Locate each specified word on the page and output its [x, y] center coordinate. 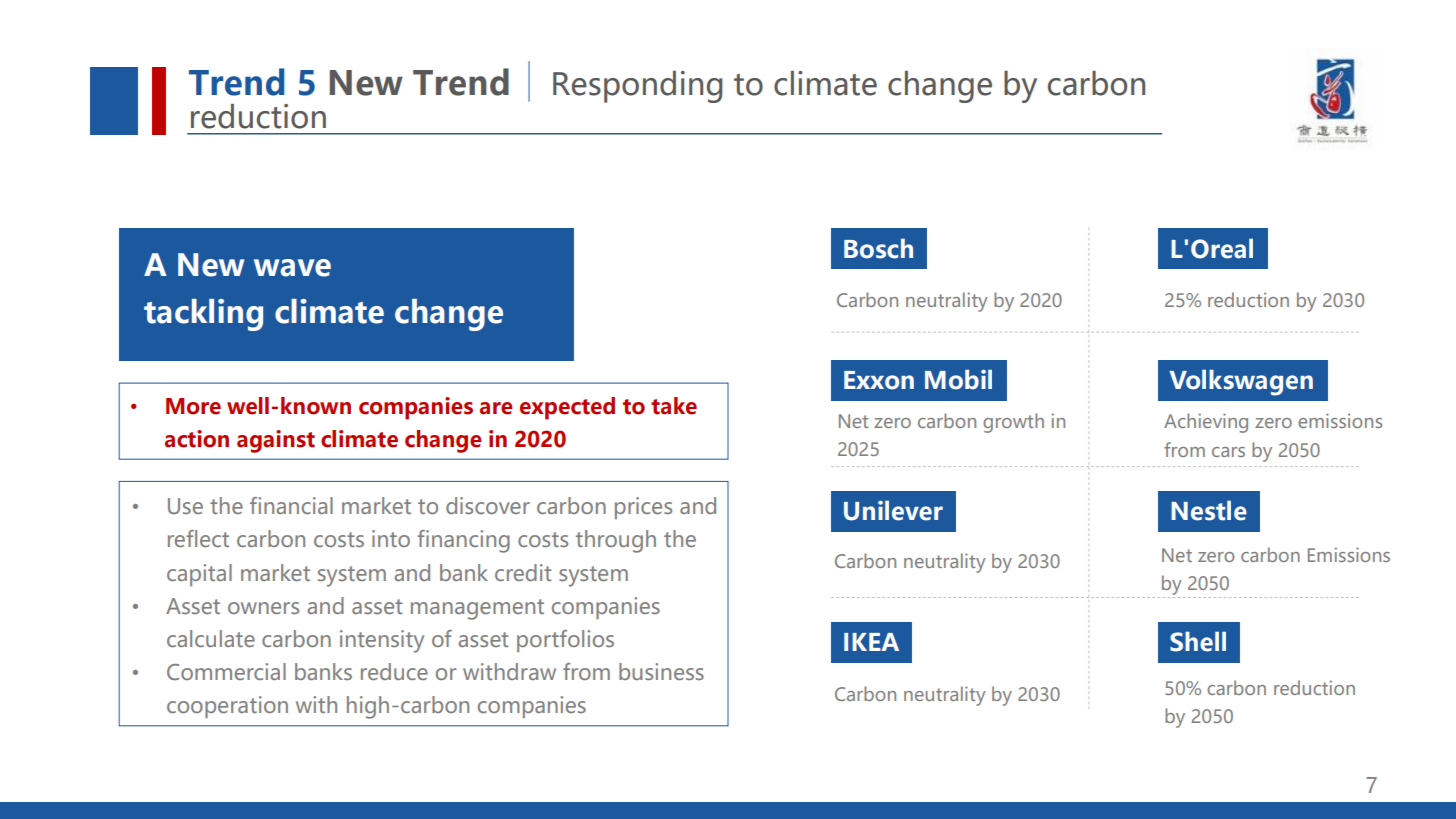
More [193, 406]
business [661, 671]
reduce [394, 671]
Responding [637, 87]
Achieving [1206, 423]
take [674, 406]
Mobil [958, 379]
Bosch [878, 248]
